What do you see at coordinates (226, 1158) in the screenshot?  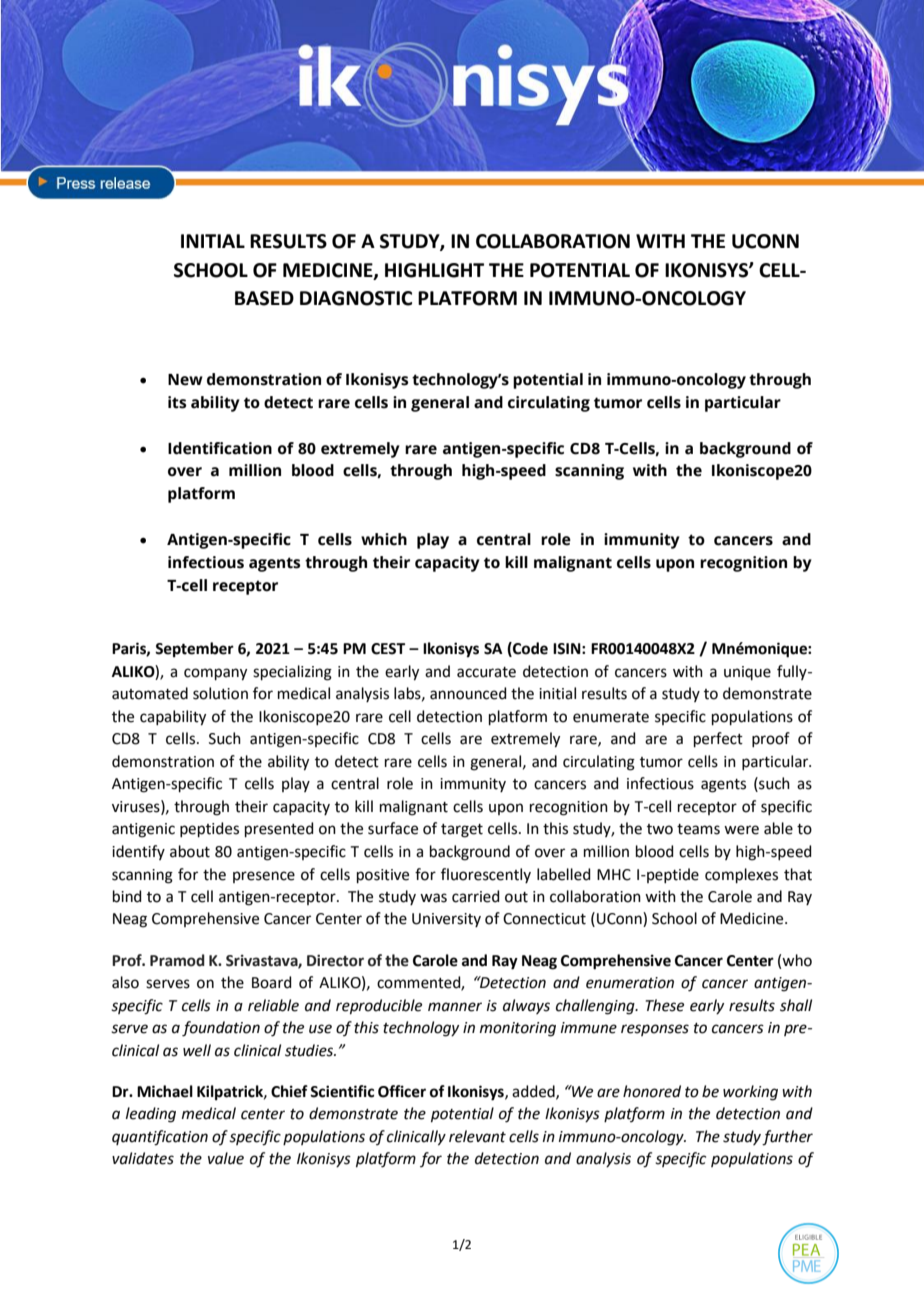 I see `value` at bounding box center [226, 1158].
